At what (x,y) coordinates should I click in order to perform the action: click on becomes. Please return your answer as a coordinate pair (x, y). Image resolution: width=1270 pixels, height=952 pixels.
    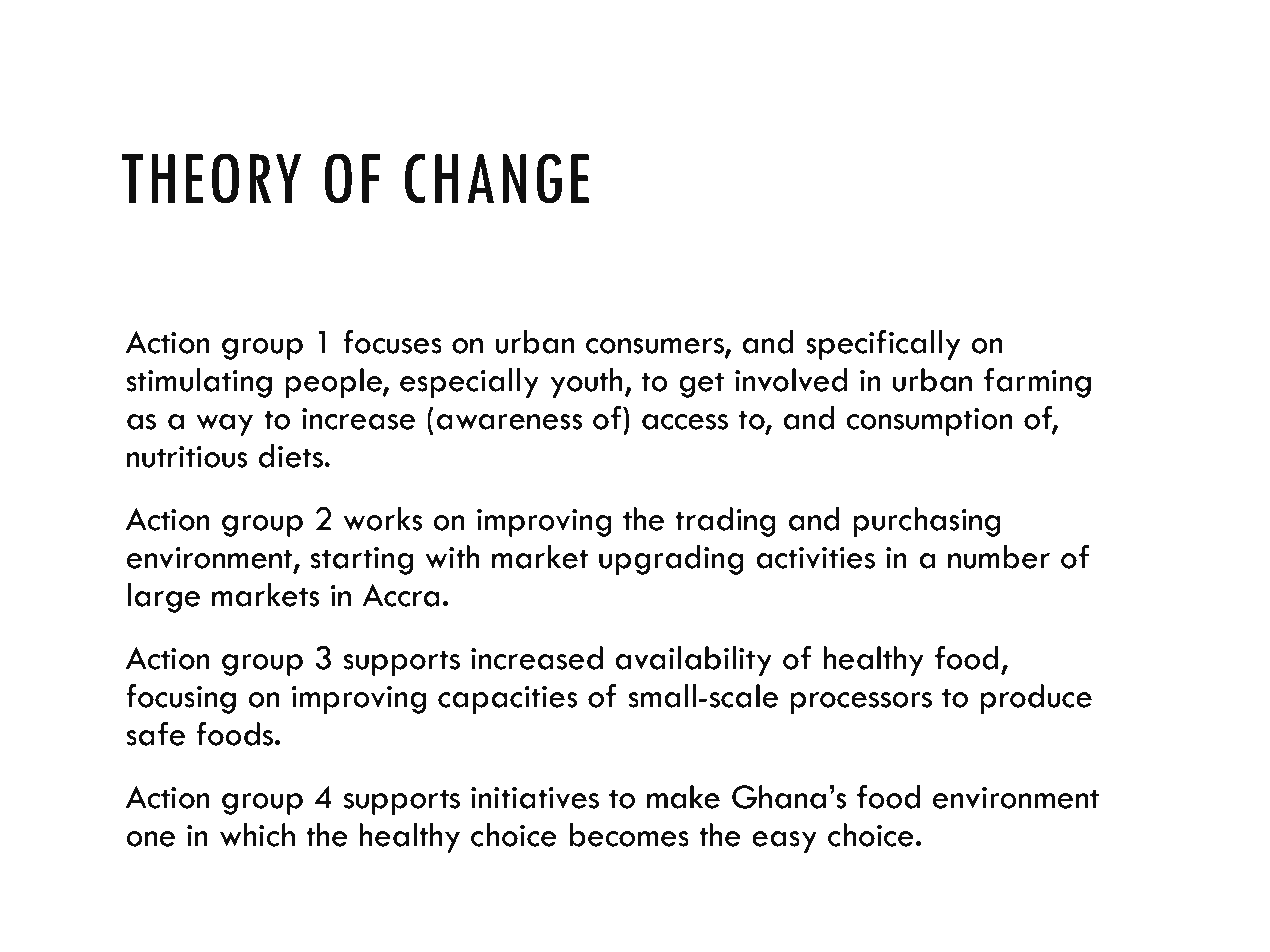
    Looking at the image, I should click on (629, 835).
